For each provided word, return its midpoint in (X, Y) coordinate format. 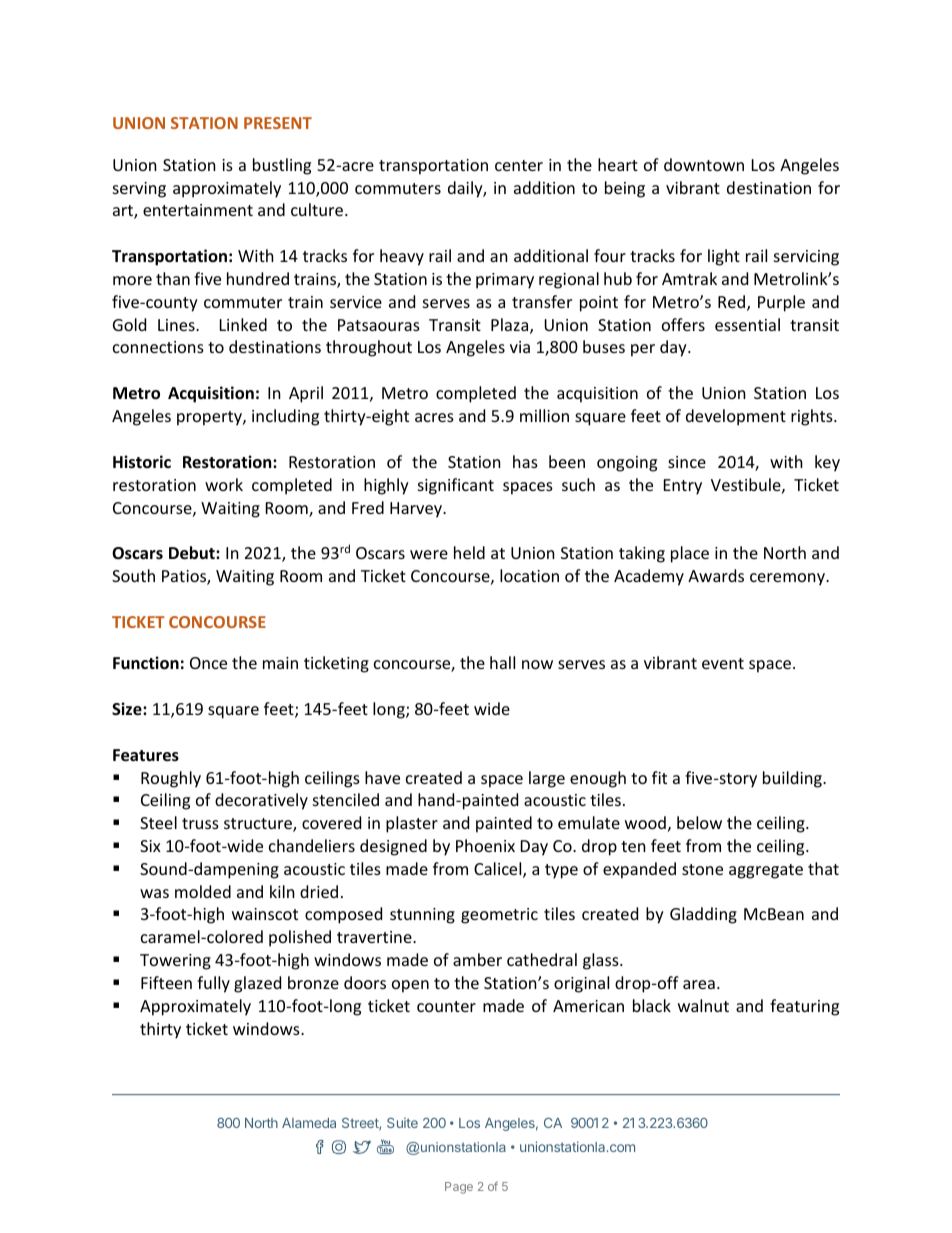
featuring (804, 1007)
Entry (683, 487)
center (519, 165)
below (699, 822)
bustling (282, 166)
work (224, 484)
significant (456, 486)
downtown (704, 164)
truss (200, 823)
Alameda (309, 1123)
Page (459, 1188)
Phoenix (485, 845)
